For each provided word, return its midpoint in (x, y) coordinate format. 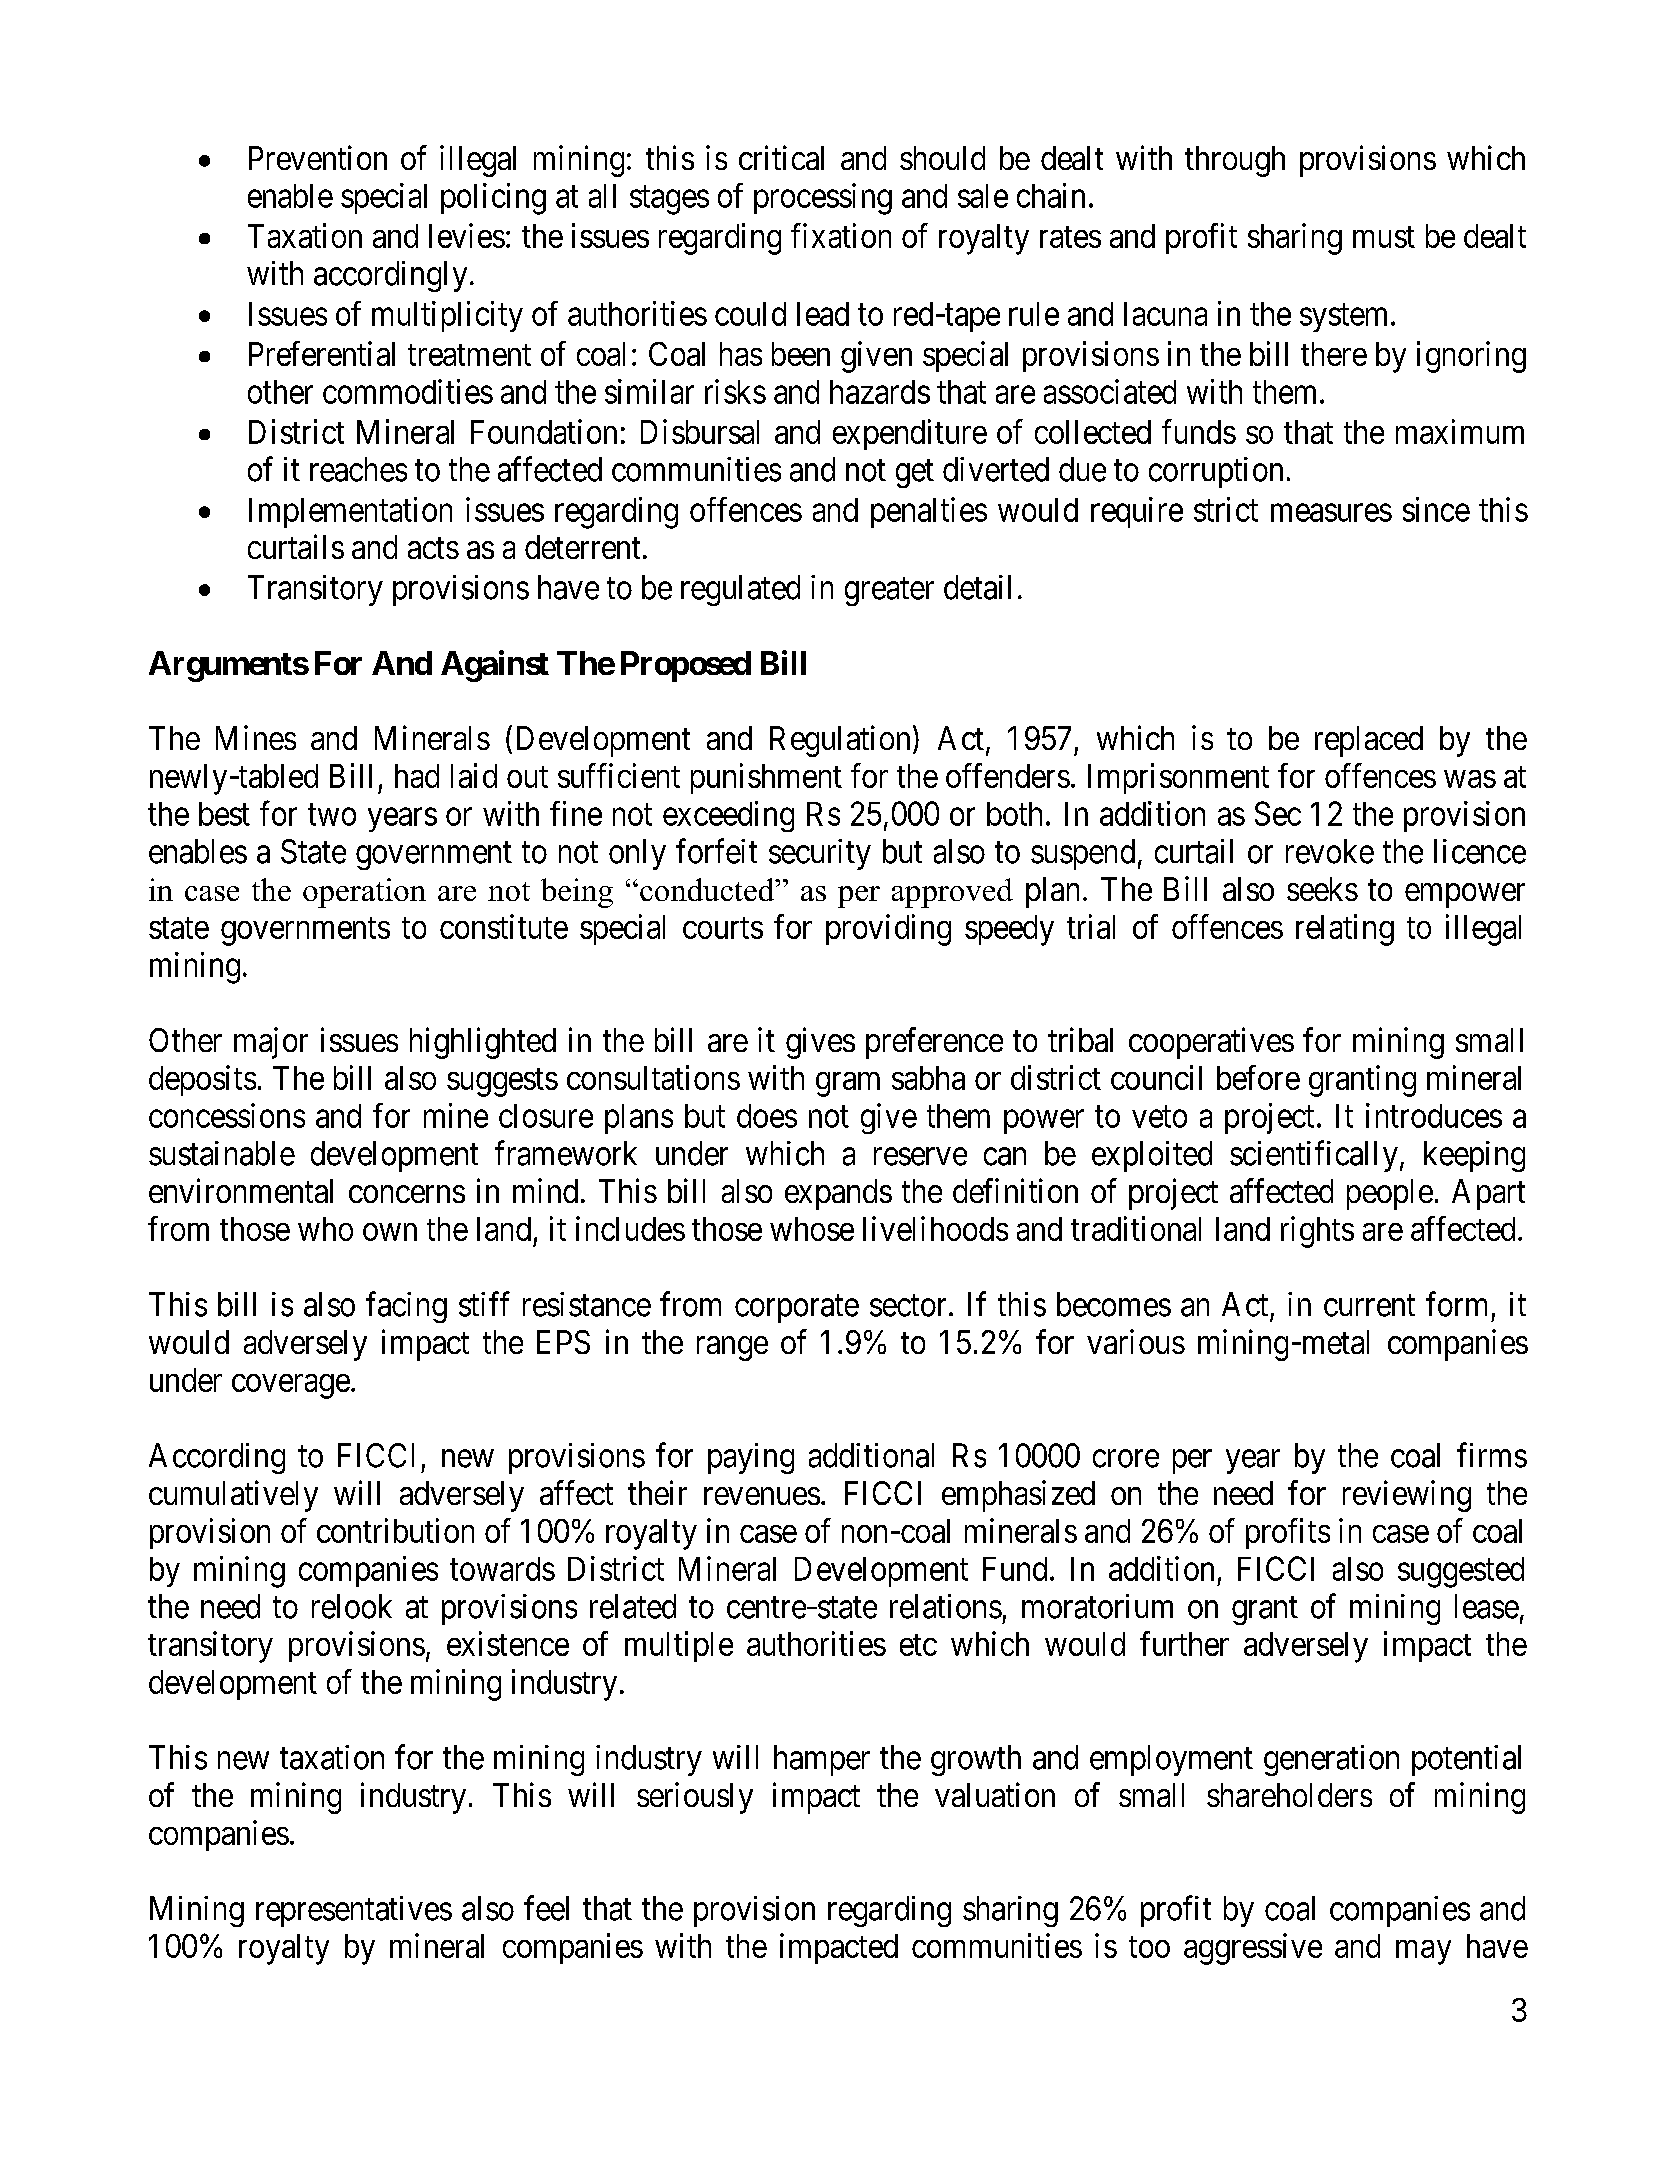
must (1384, 237)
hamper (822, 1760)
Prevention (318, 157)
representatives (354, 1911)
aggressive (1253, 1949)
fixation (841, 235)
